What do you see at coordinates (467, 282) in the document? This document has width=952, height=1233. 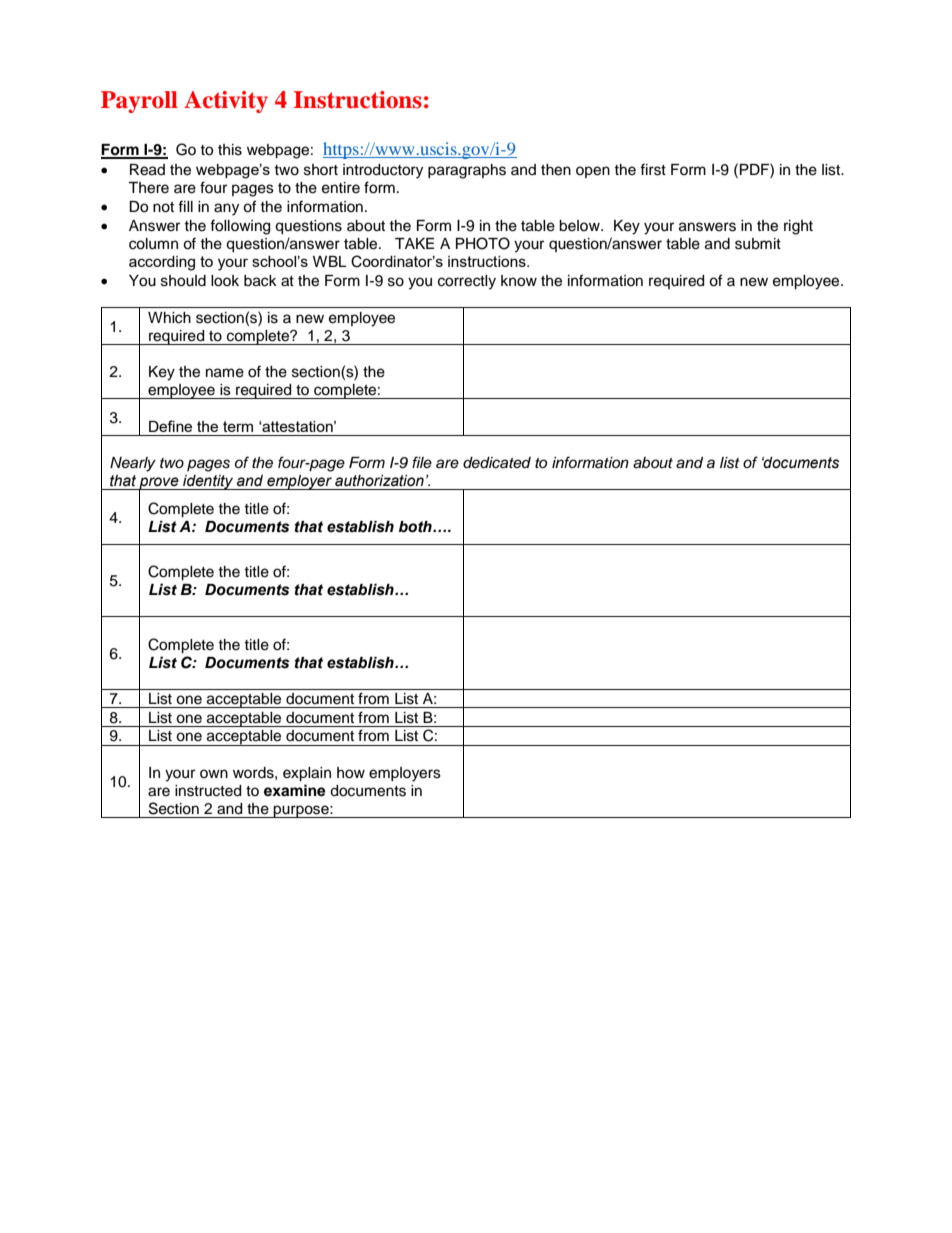 I see `correctly` at bounding box center [467, 282].
